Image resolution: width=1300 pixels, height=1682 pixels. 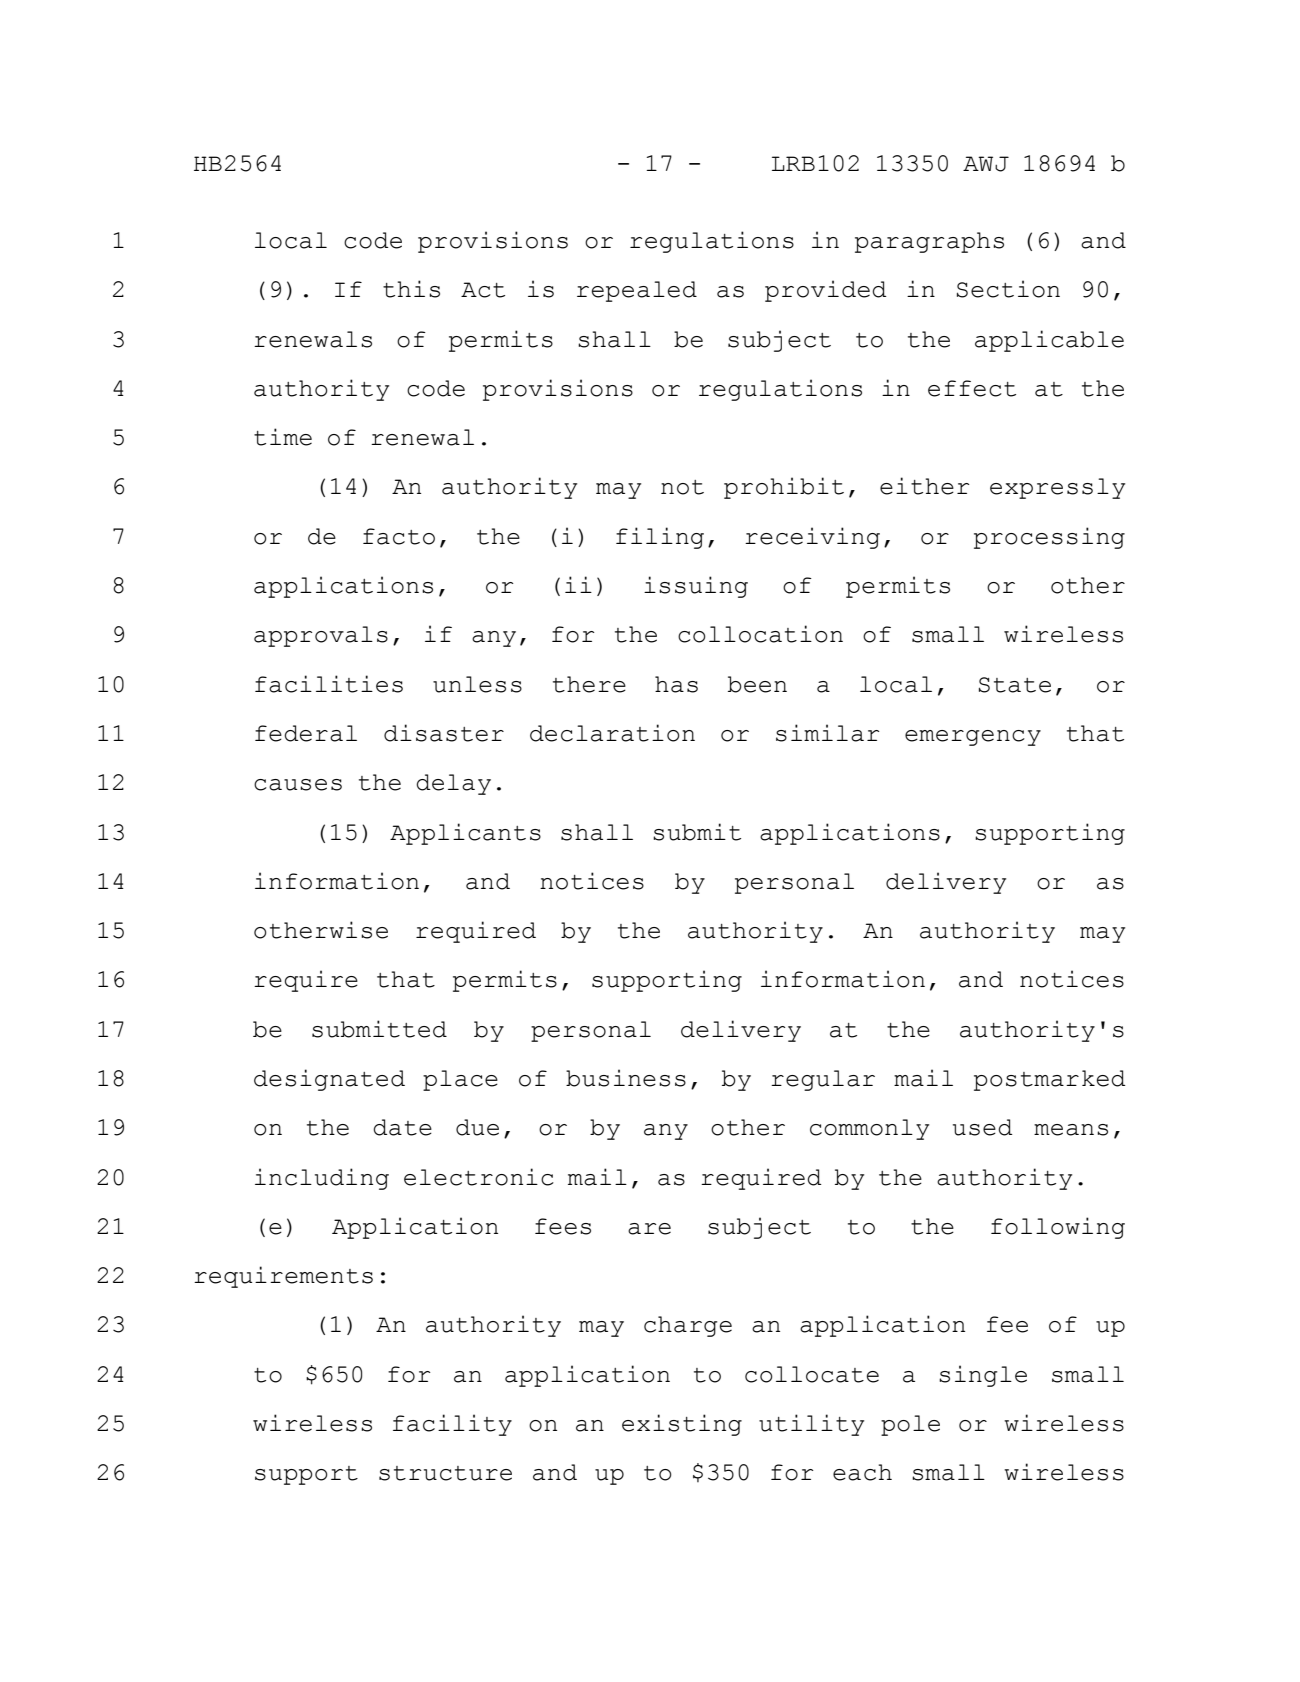 I want to click on repealed, so click(x=637, y=291).
